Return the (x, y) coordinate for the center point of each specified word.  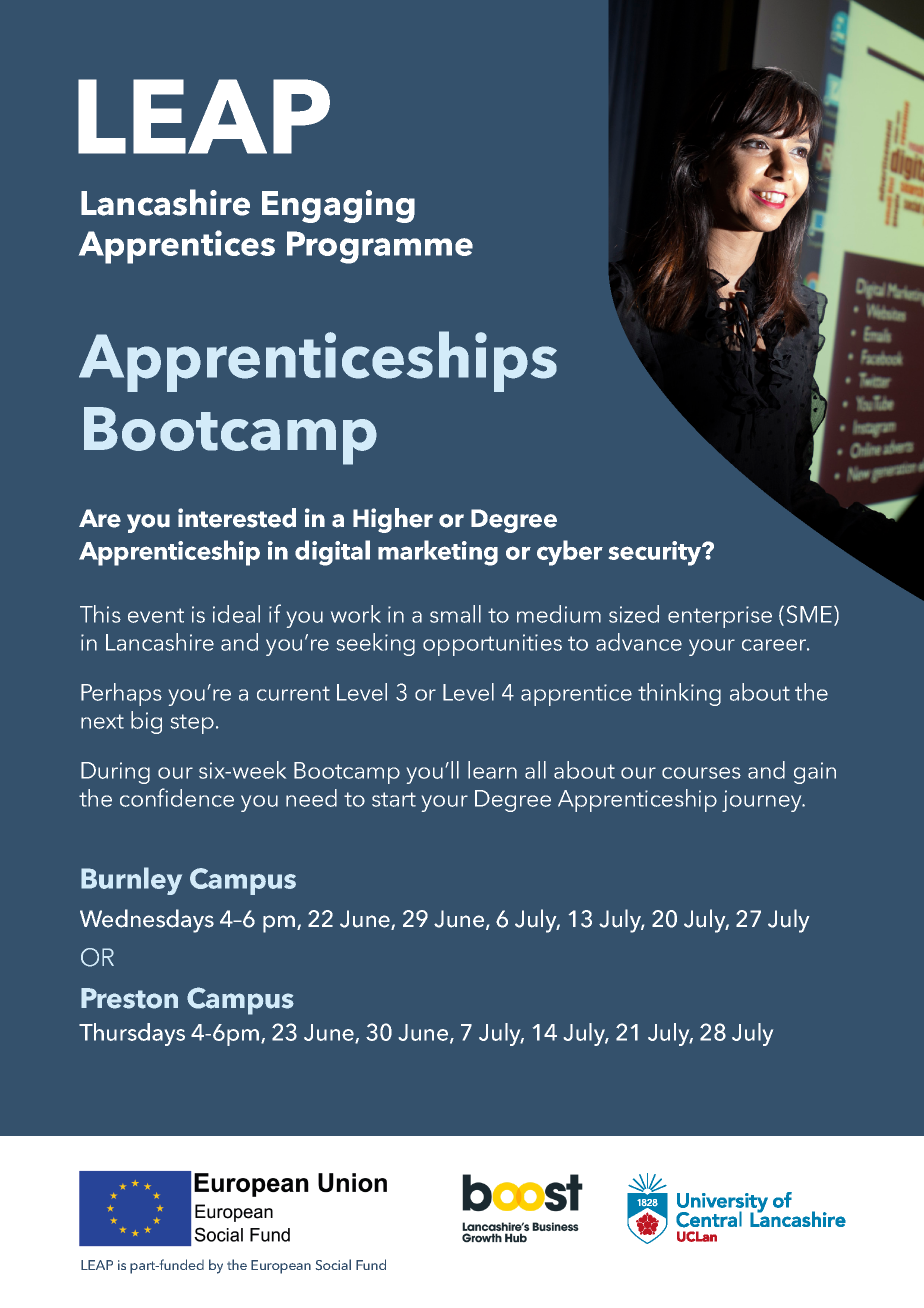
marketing (438, 553)
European (281, 1267)
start (394, 799)
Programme (380, 247)
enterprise (720, 617)
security (656, 553)
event (156, 615)
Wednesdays (147, 921)
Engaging (338, 206)
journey (763, 801)
